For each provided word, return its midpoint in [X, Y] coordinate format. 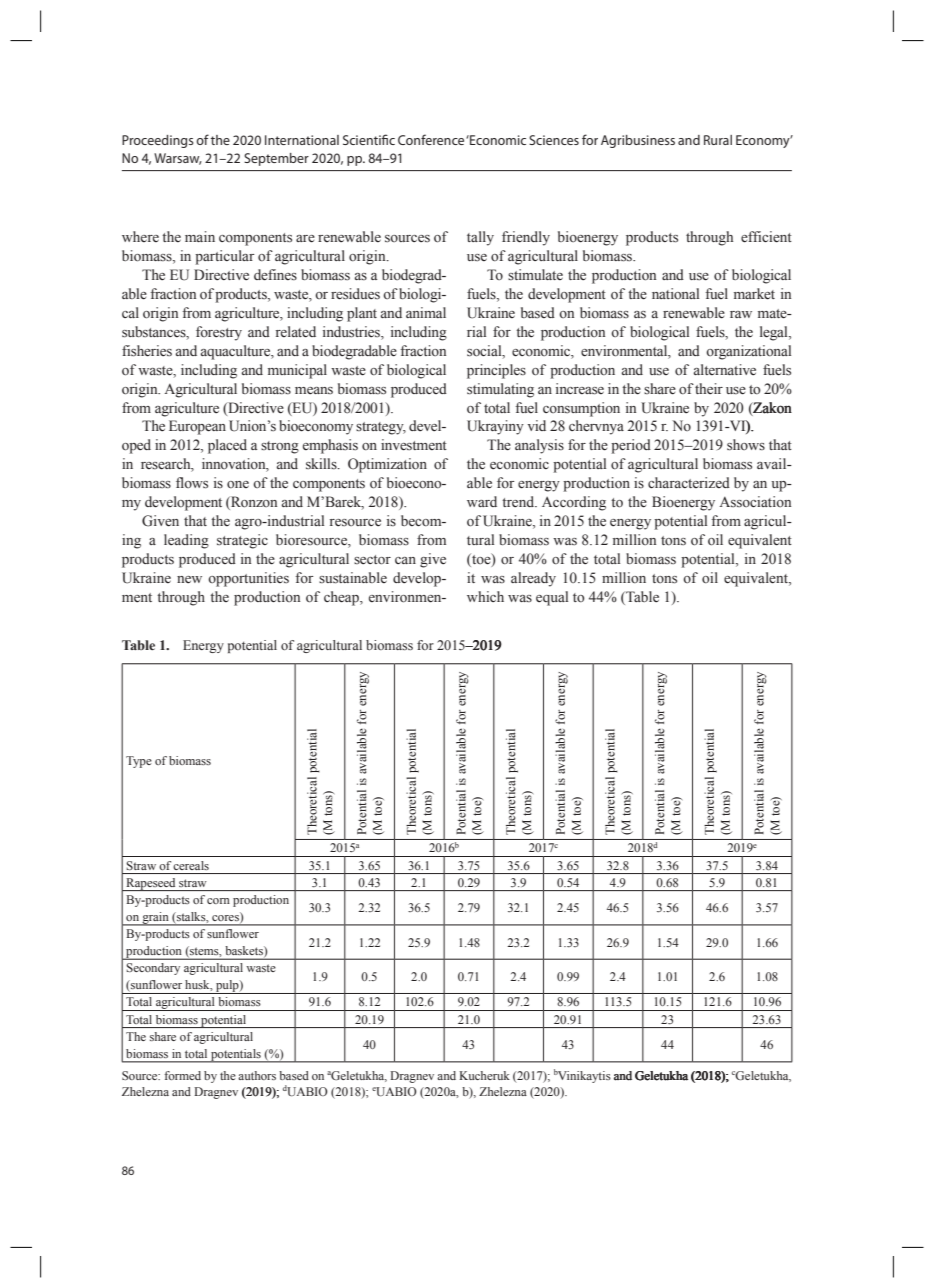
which [485, 596]
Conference [431, 139]
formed [182, 1075]
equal [552, 598]
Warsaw [178, 159]
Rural [718, 140]
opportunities [248, 579]
